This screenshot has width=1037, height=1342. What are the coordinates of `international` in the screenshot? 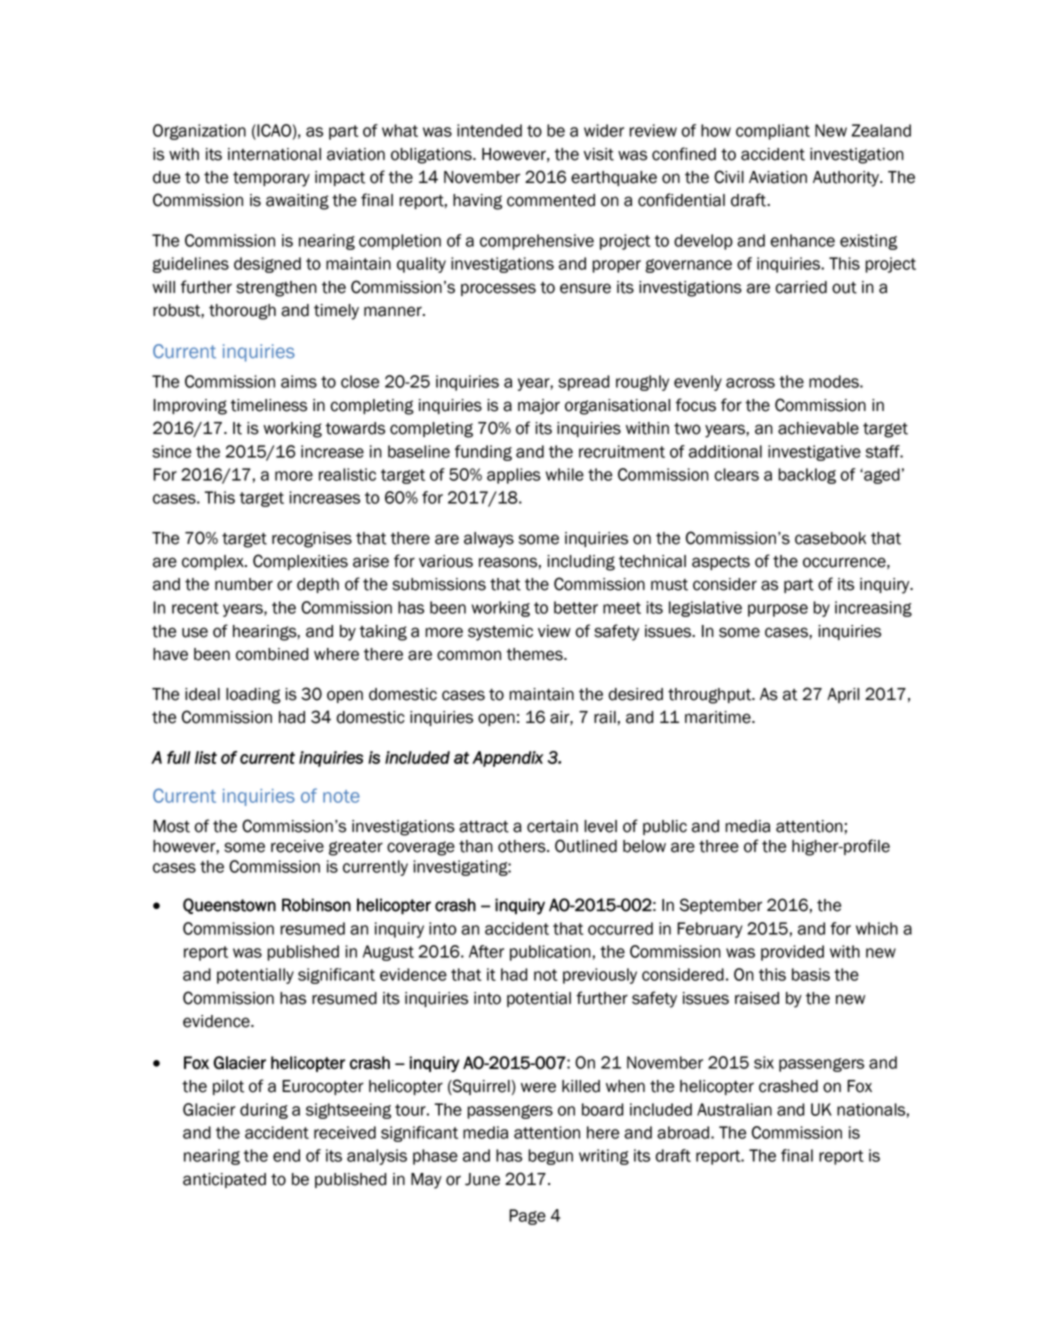 It's located at (274, 154).
